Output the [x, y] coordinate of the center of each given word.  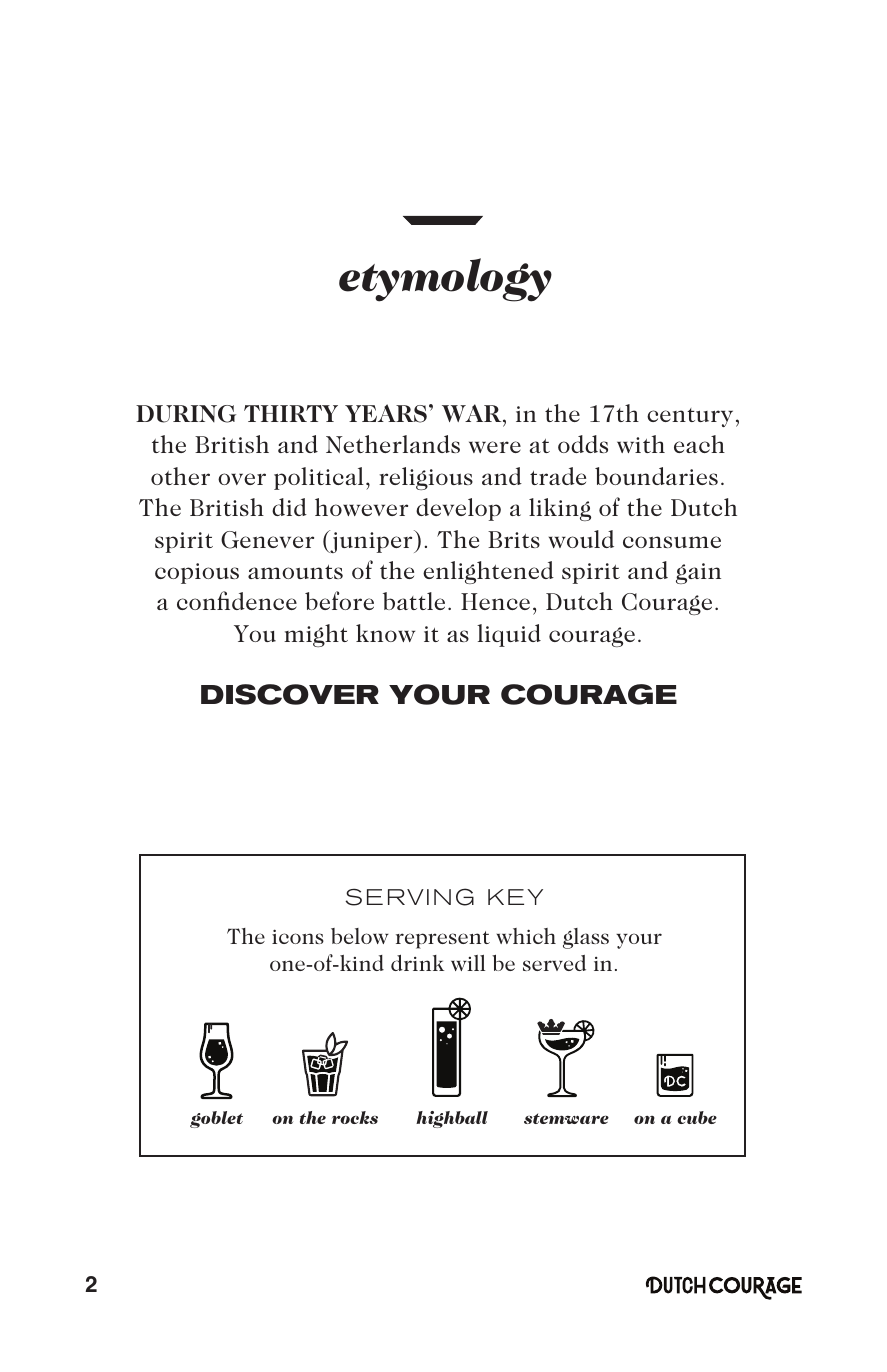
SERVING [409, 897]
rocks [355, 1117]
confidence [237, 600]
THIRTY [291, 413]
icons [298, 936]
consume [672, 542]
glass [586, 938]
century [690, 417]
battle [414, 601]
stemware [566, 1118]
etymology [445, 280]
